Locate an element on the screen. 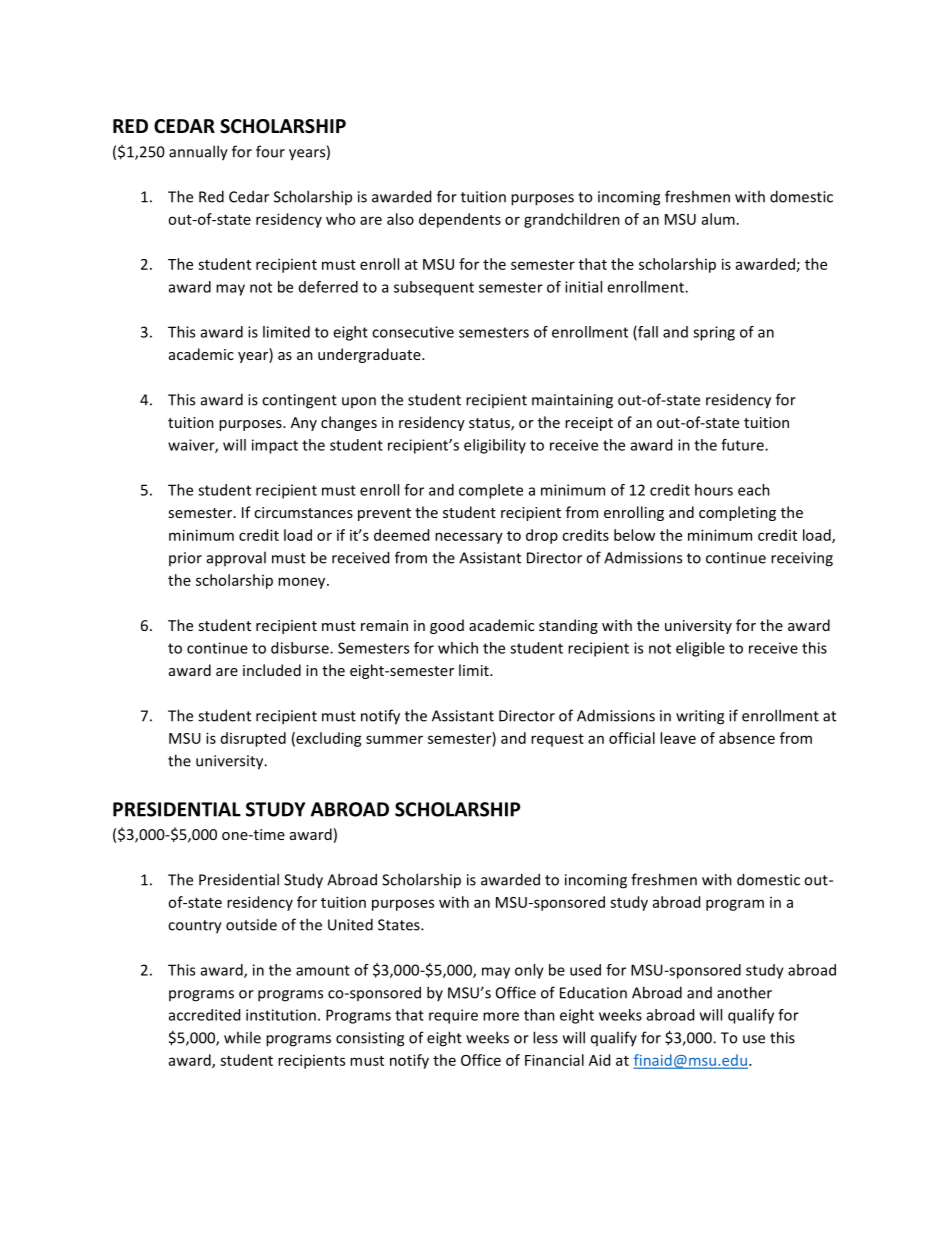  future is located at coordinates (743, 445).
